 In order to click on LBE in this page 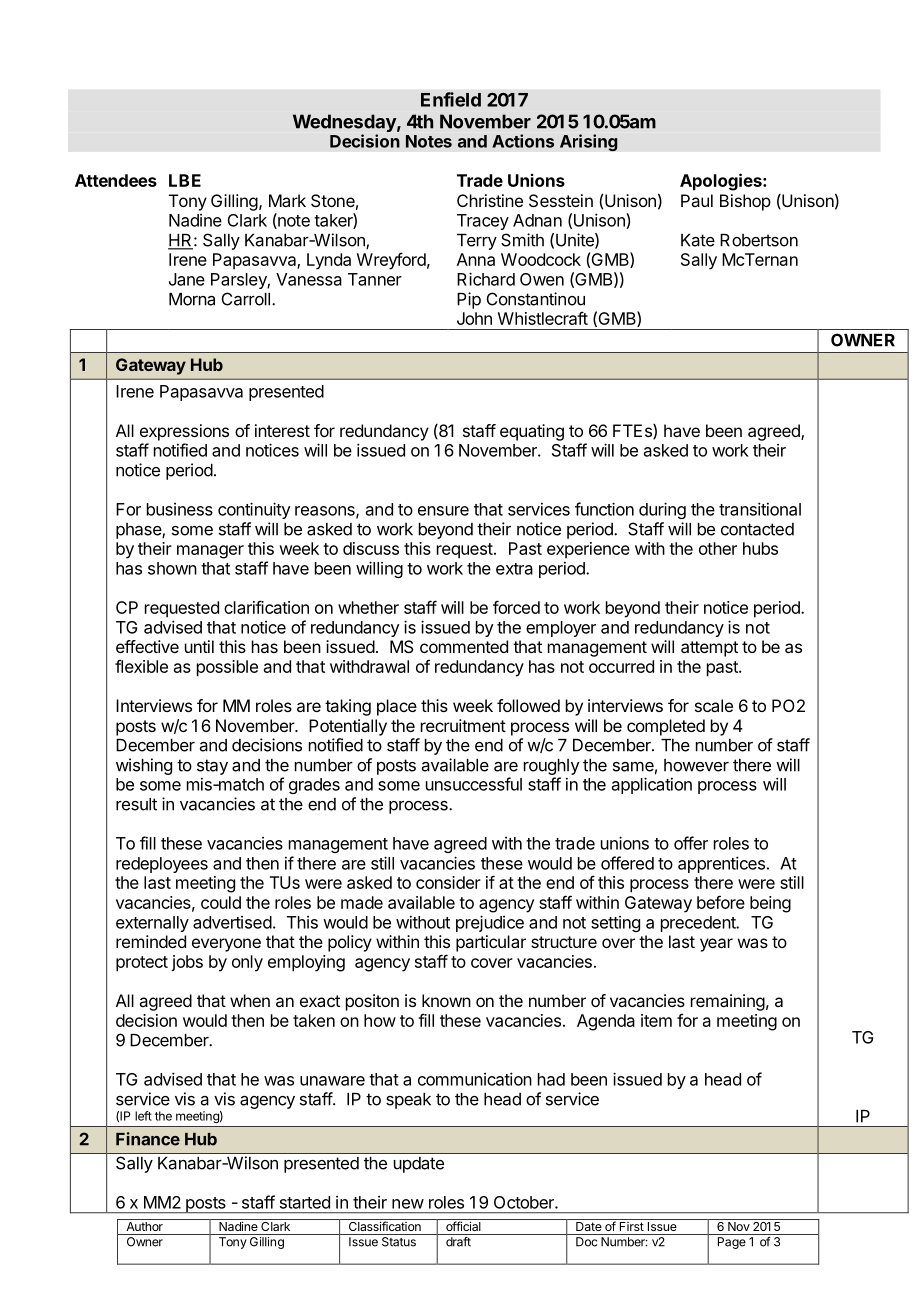, I will do `click(185, 180)`.
